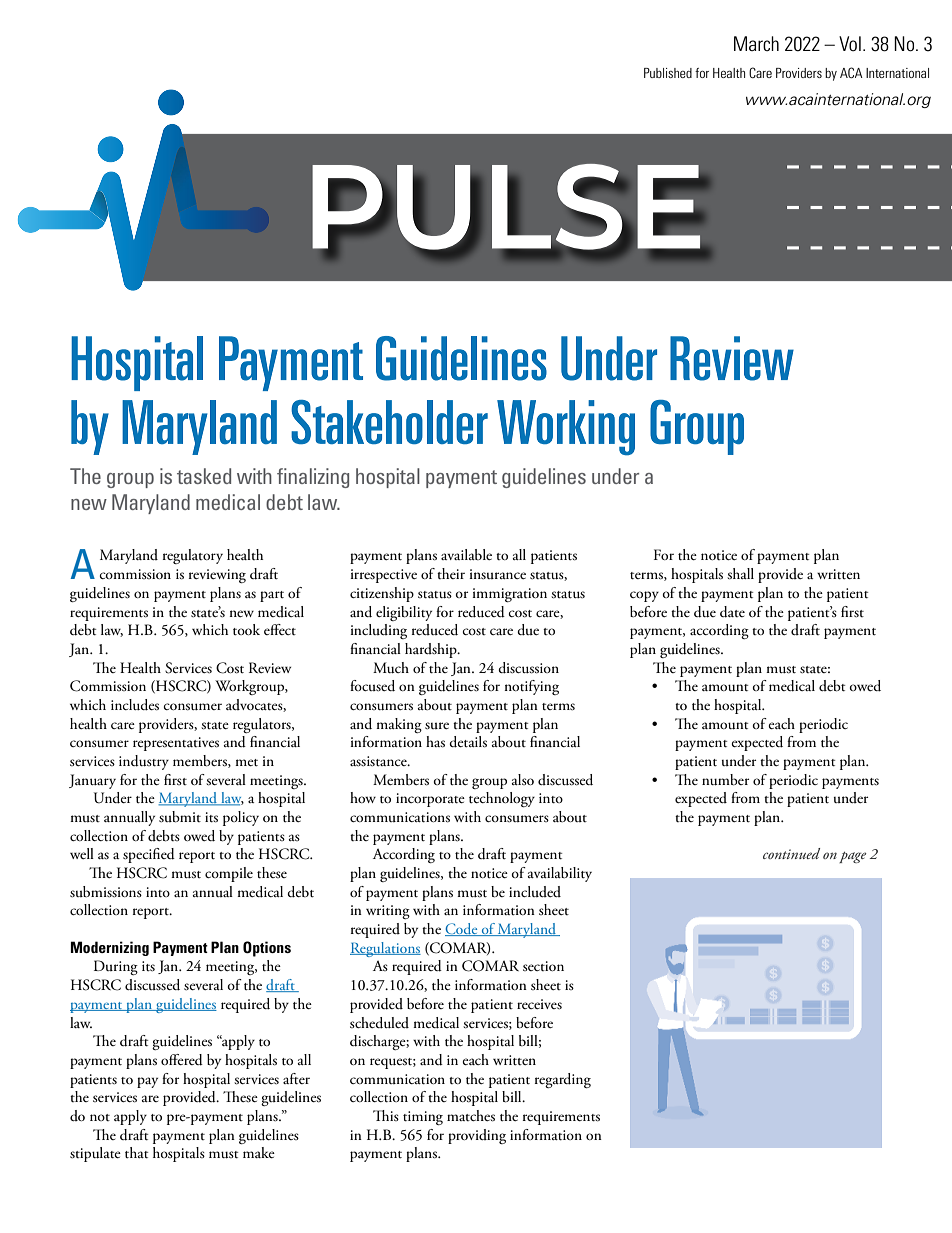  Describe the element at coordinates (563, 1080) in the page. I see `regarding` at that location.
